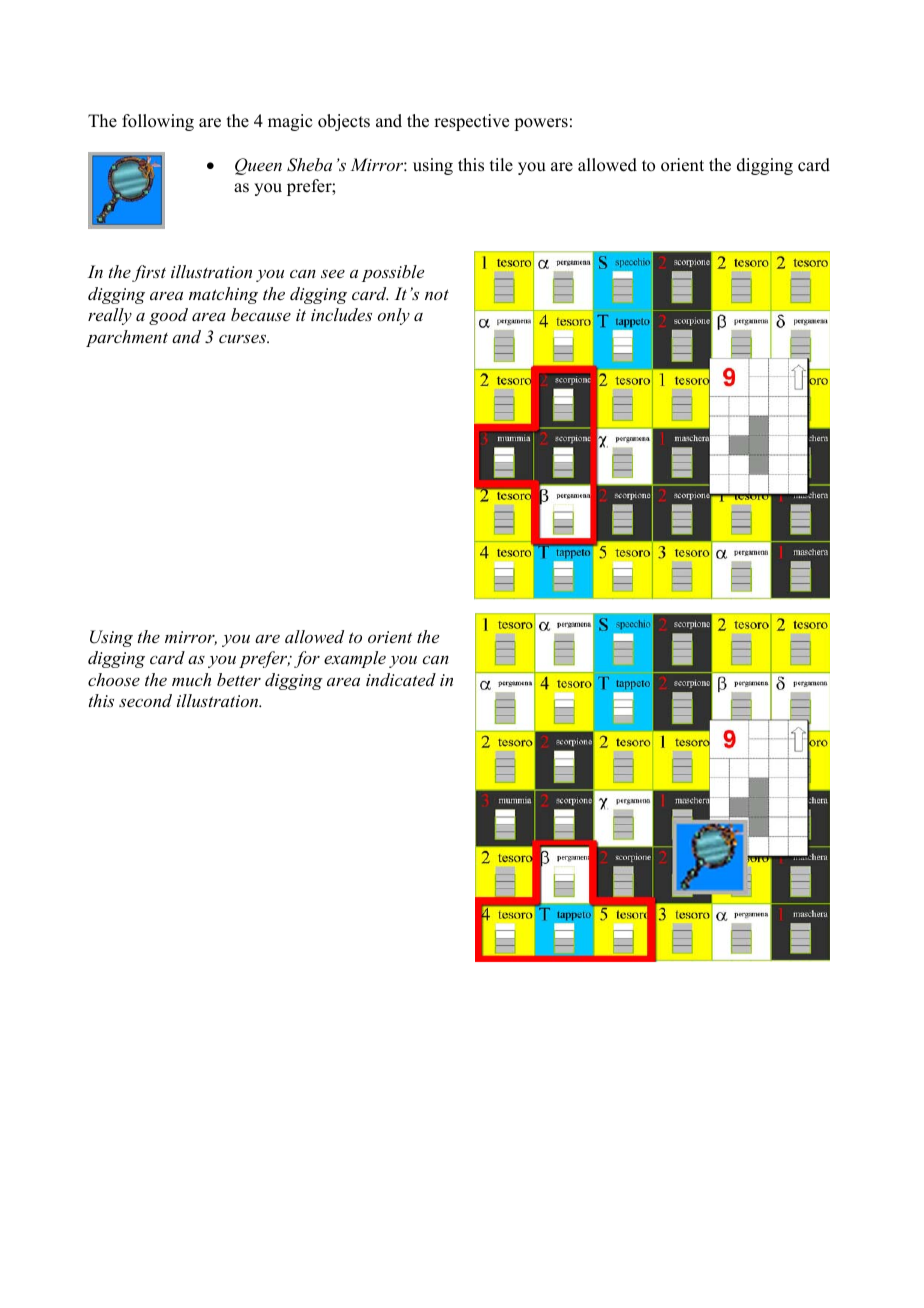 Image resolution: width=924 pixels, height=1308 pixels. I want to click on much, so click(191, 679).
